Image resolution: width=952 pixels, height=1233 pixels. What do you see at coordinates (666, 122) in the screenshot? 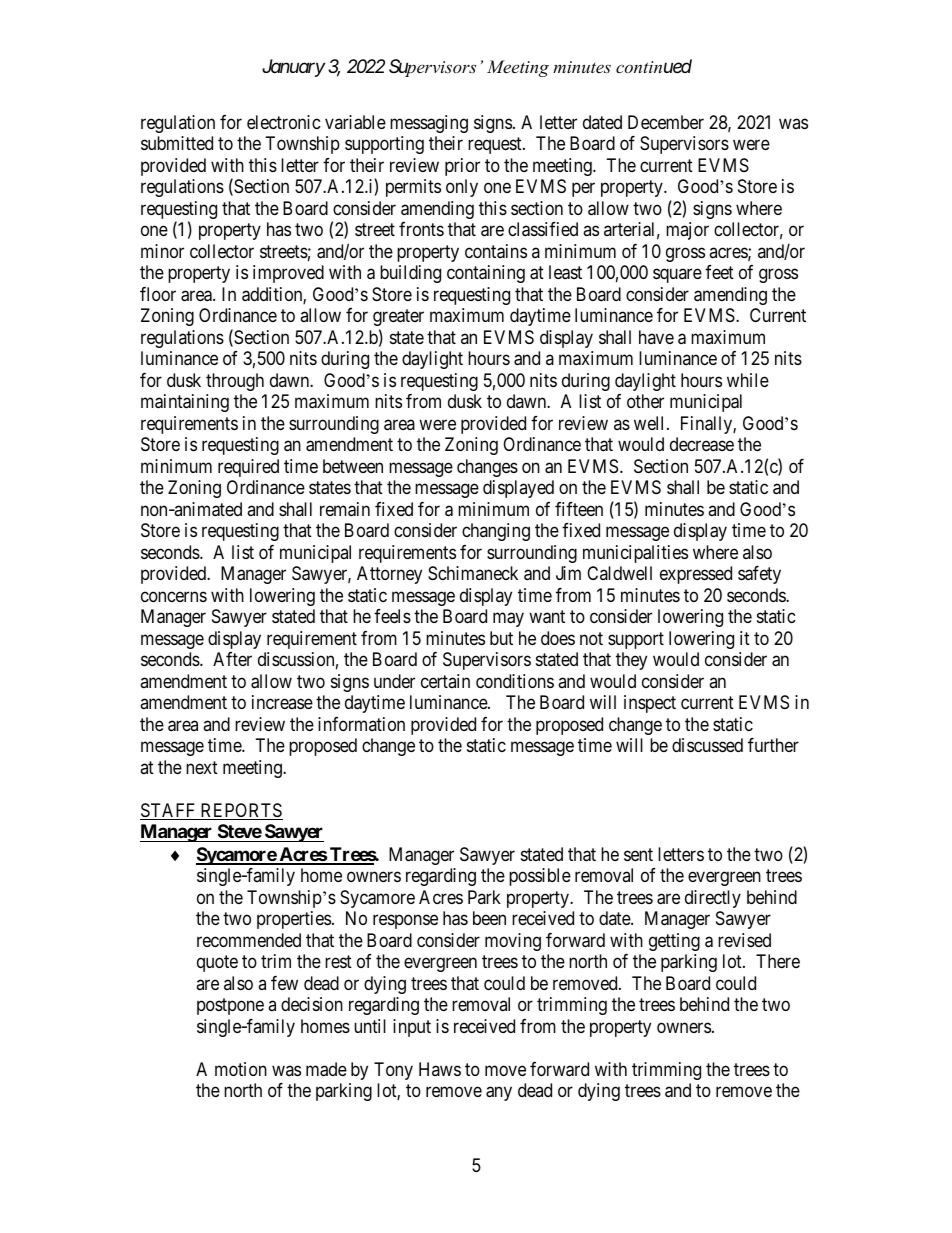
I see `December` at bounding box center [666, 122].
